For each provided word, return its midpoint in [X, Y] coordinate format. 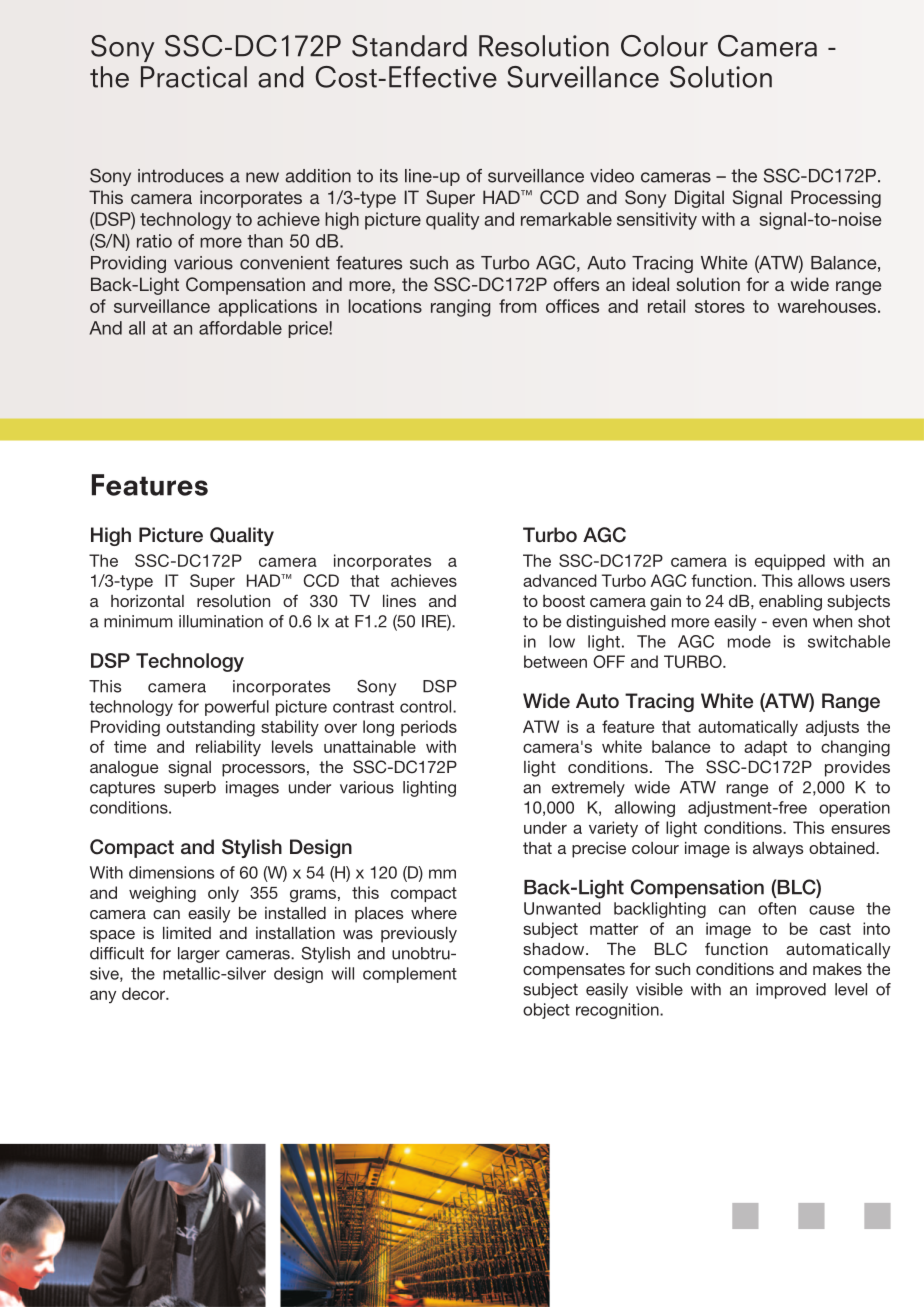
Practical [194, 77]
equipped [790, 562]
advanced [560, 580]
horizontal [147, 601]
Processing [836, 199]
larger [199, 955]
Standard [409, 46]
